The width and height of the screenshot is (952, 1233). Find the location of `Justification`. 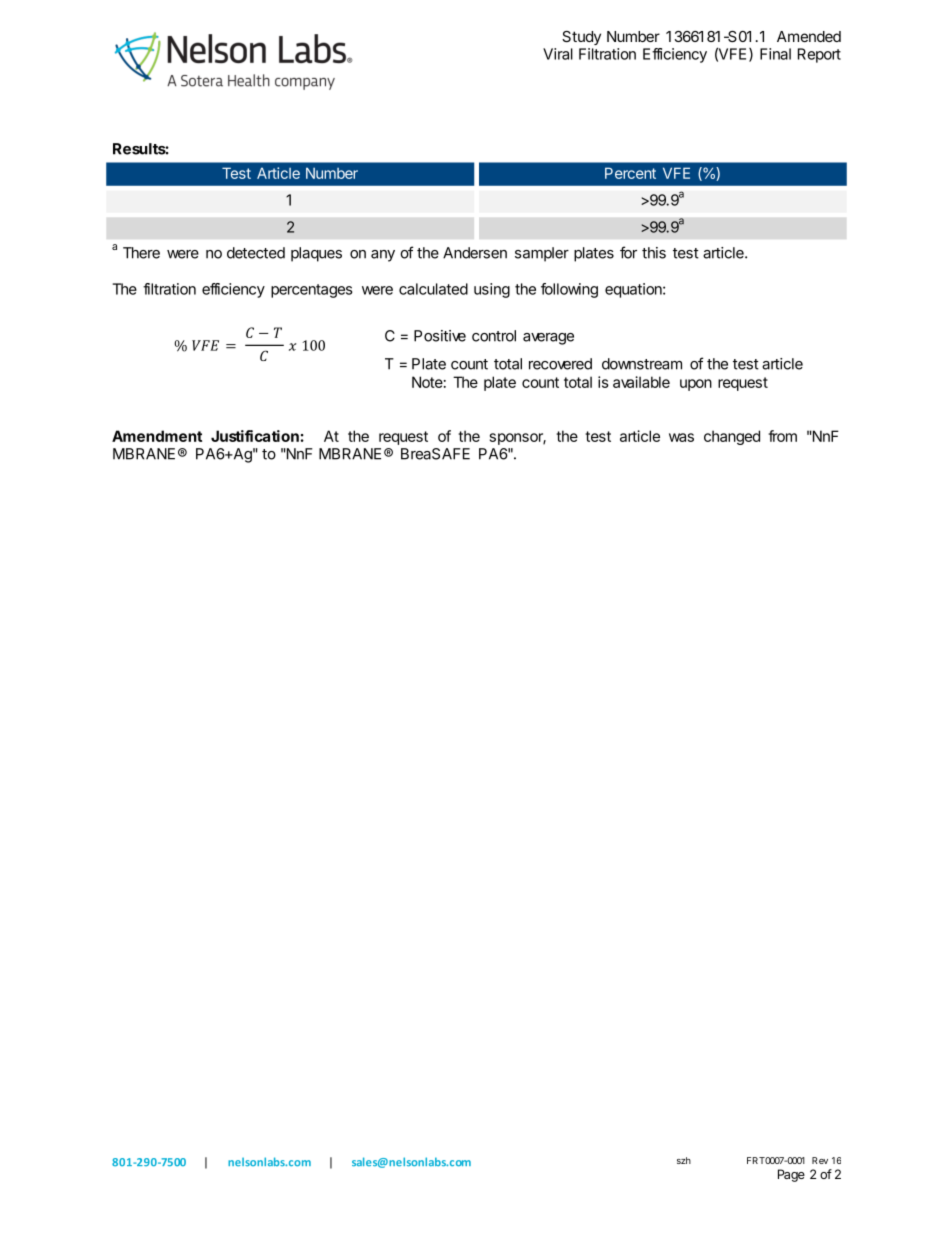

Justification is located at coordinates (256, 436).
